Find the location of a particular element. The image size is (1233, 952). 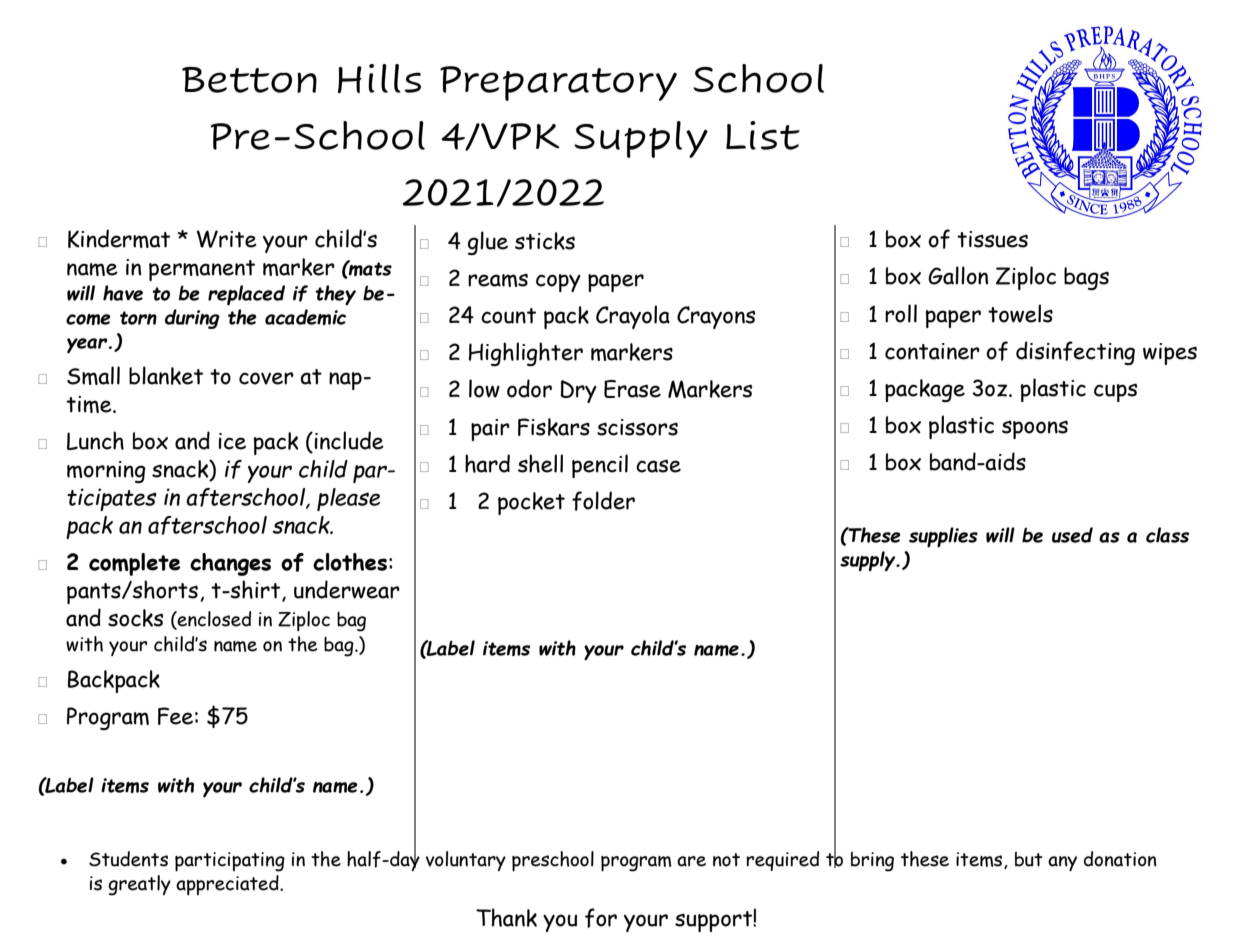

any is located at coordinates (1062, 863).
